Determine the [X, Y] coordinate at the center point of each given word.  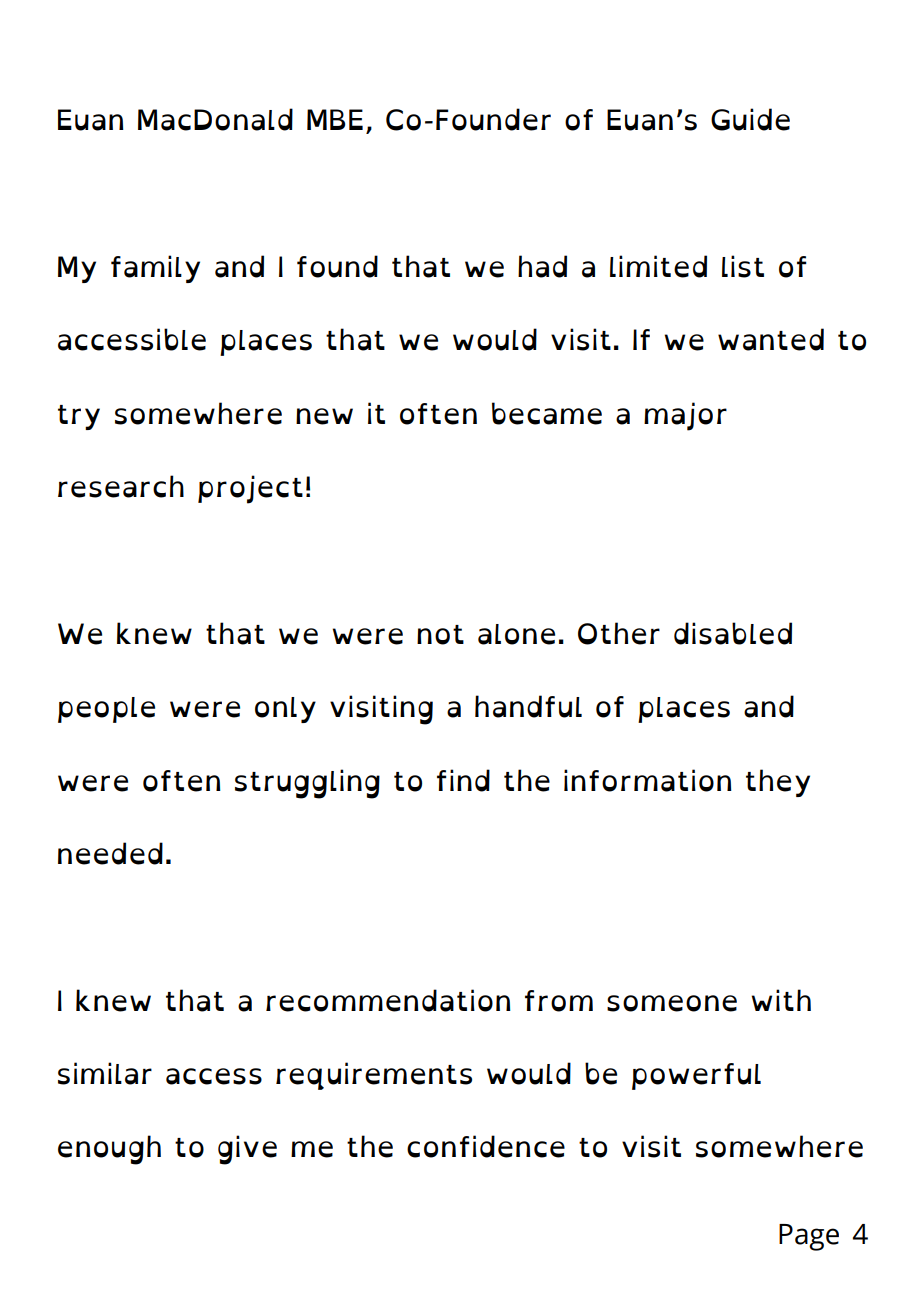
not [440, 635]
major [685, 416]
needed [110, 853]
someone [672, 1003]
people [106, 710]
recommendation [388, 1000]
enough [109, 1150]
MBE [335, 119]
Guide [750, 119]
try [79, 417]
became [547, 413]
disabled [733, 633]
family [155, 269]
